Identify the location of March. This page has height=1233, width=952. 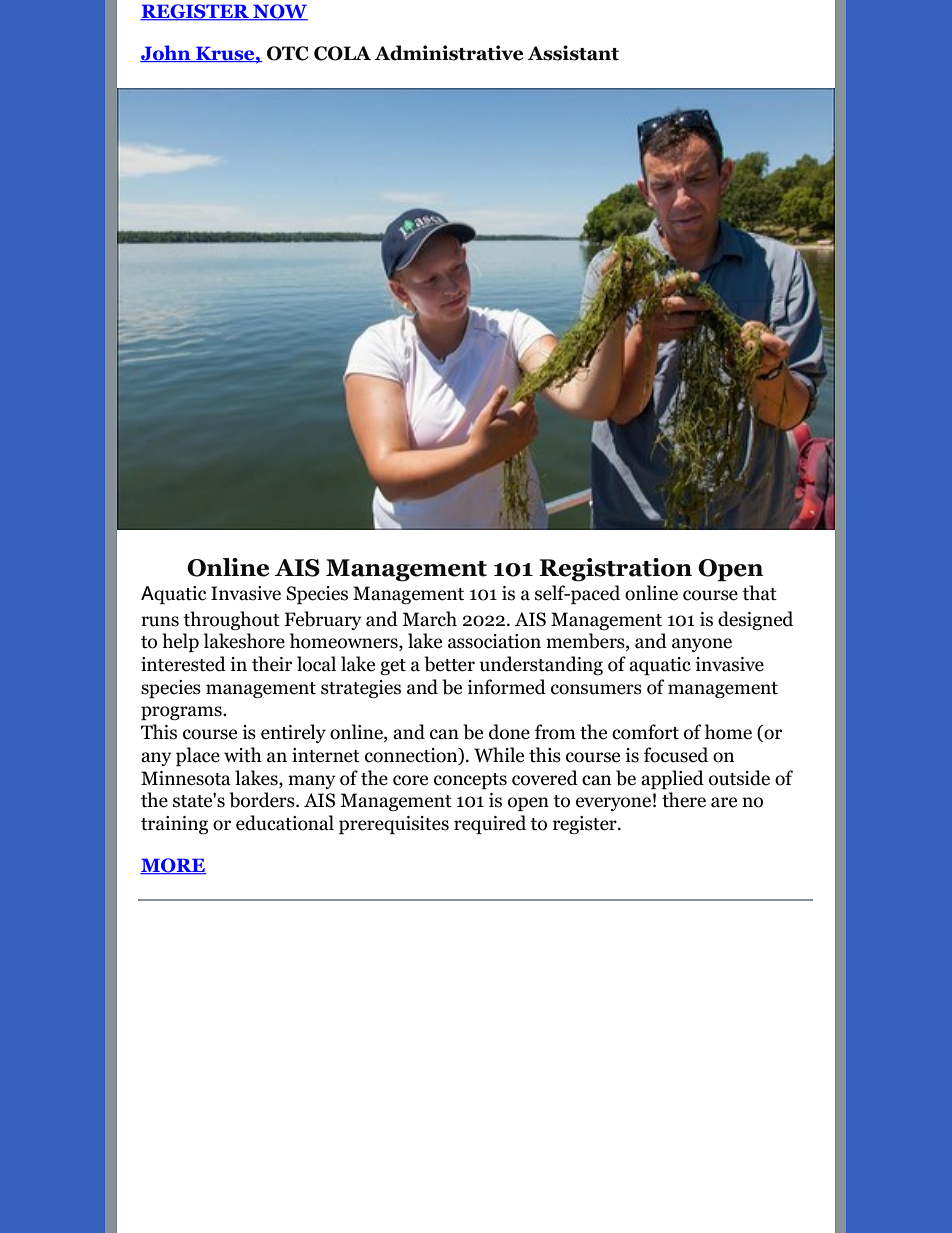
(429, 619).
